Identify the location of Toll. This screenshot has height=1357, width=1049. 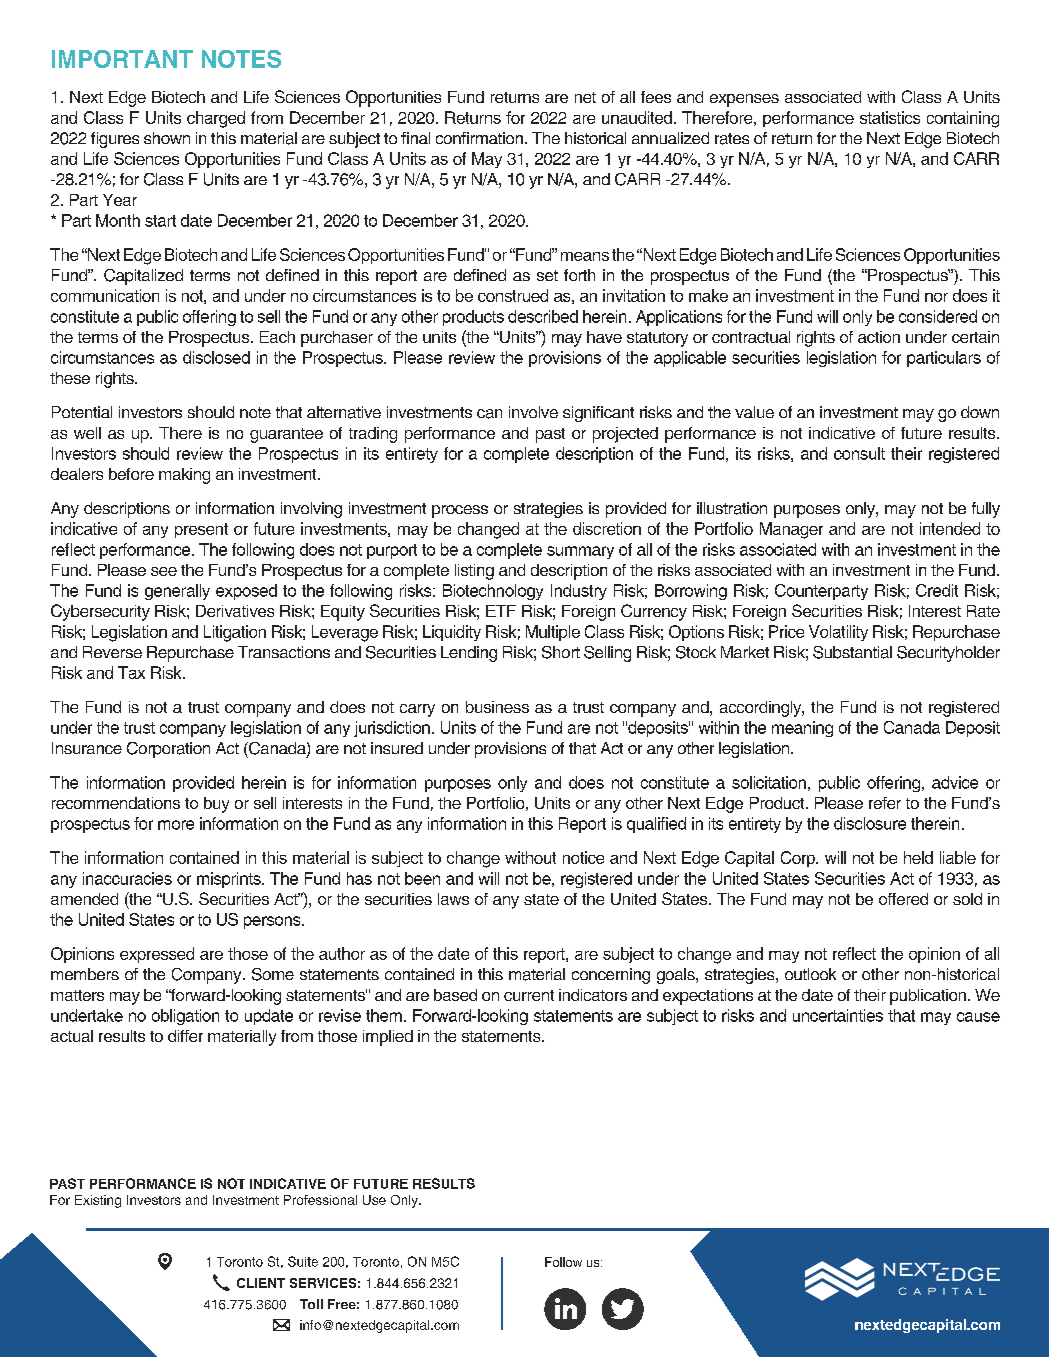
(311, 1304).
